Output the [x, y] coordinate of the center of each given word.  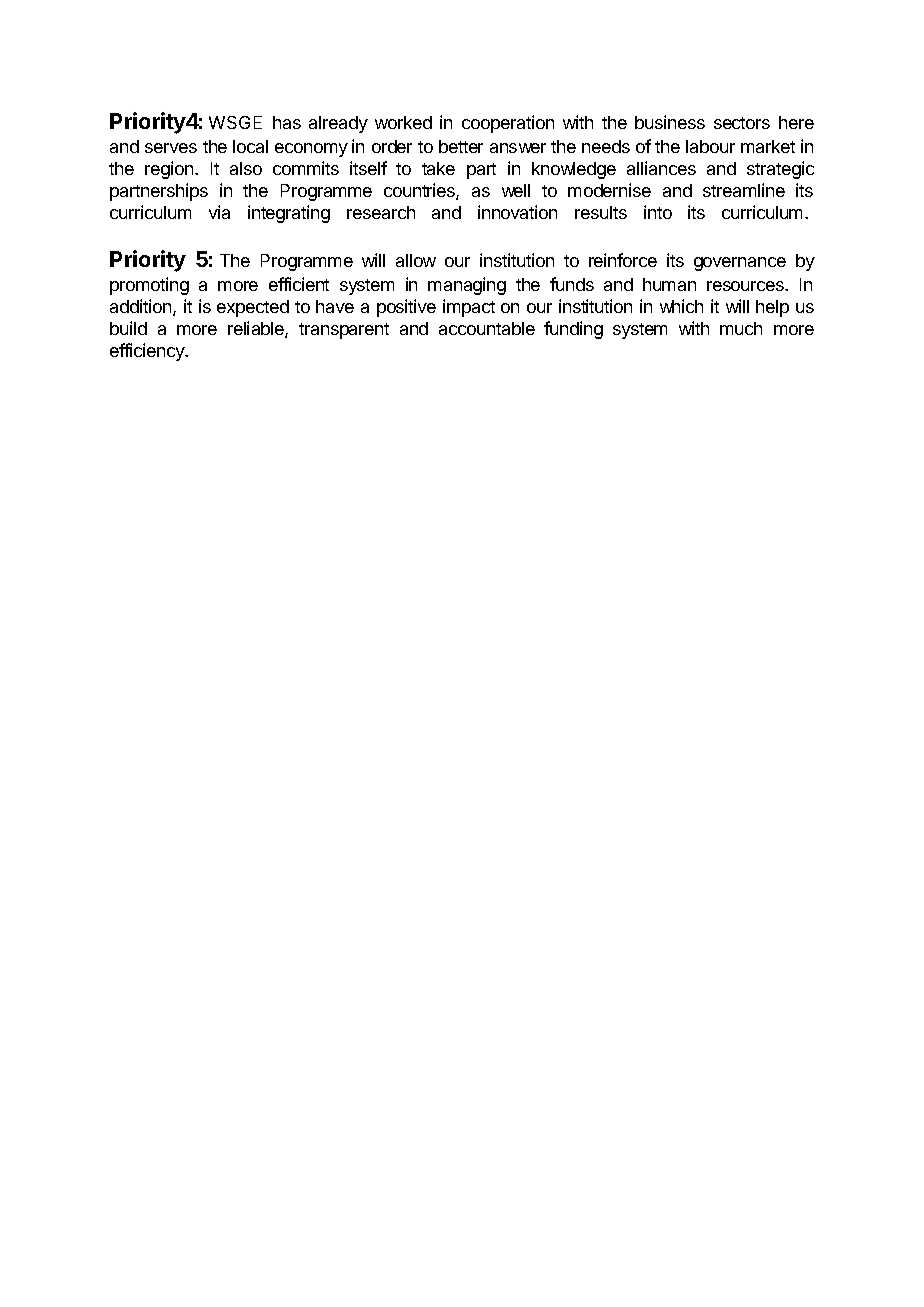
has [287, 122]
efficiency [148, 352]
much [741, 328]
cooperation [508, 124]
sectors [742, 123]
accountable [487, 328]
